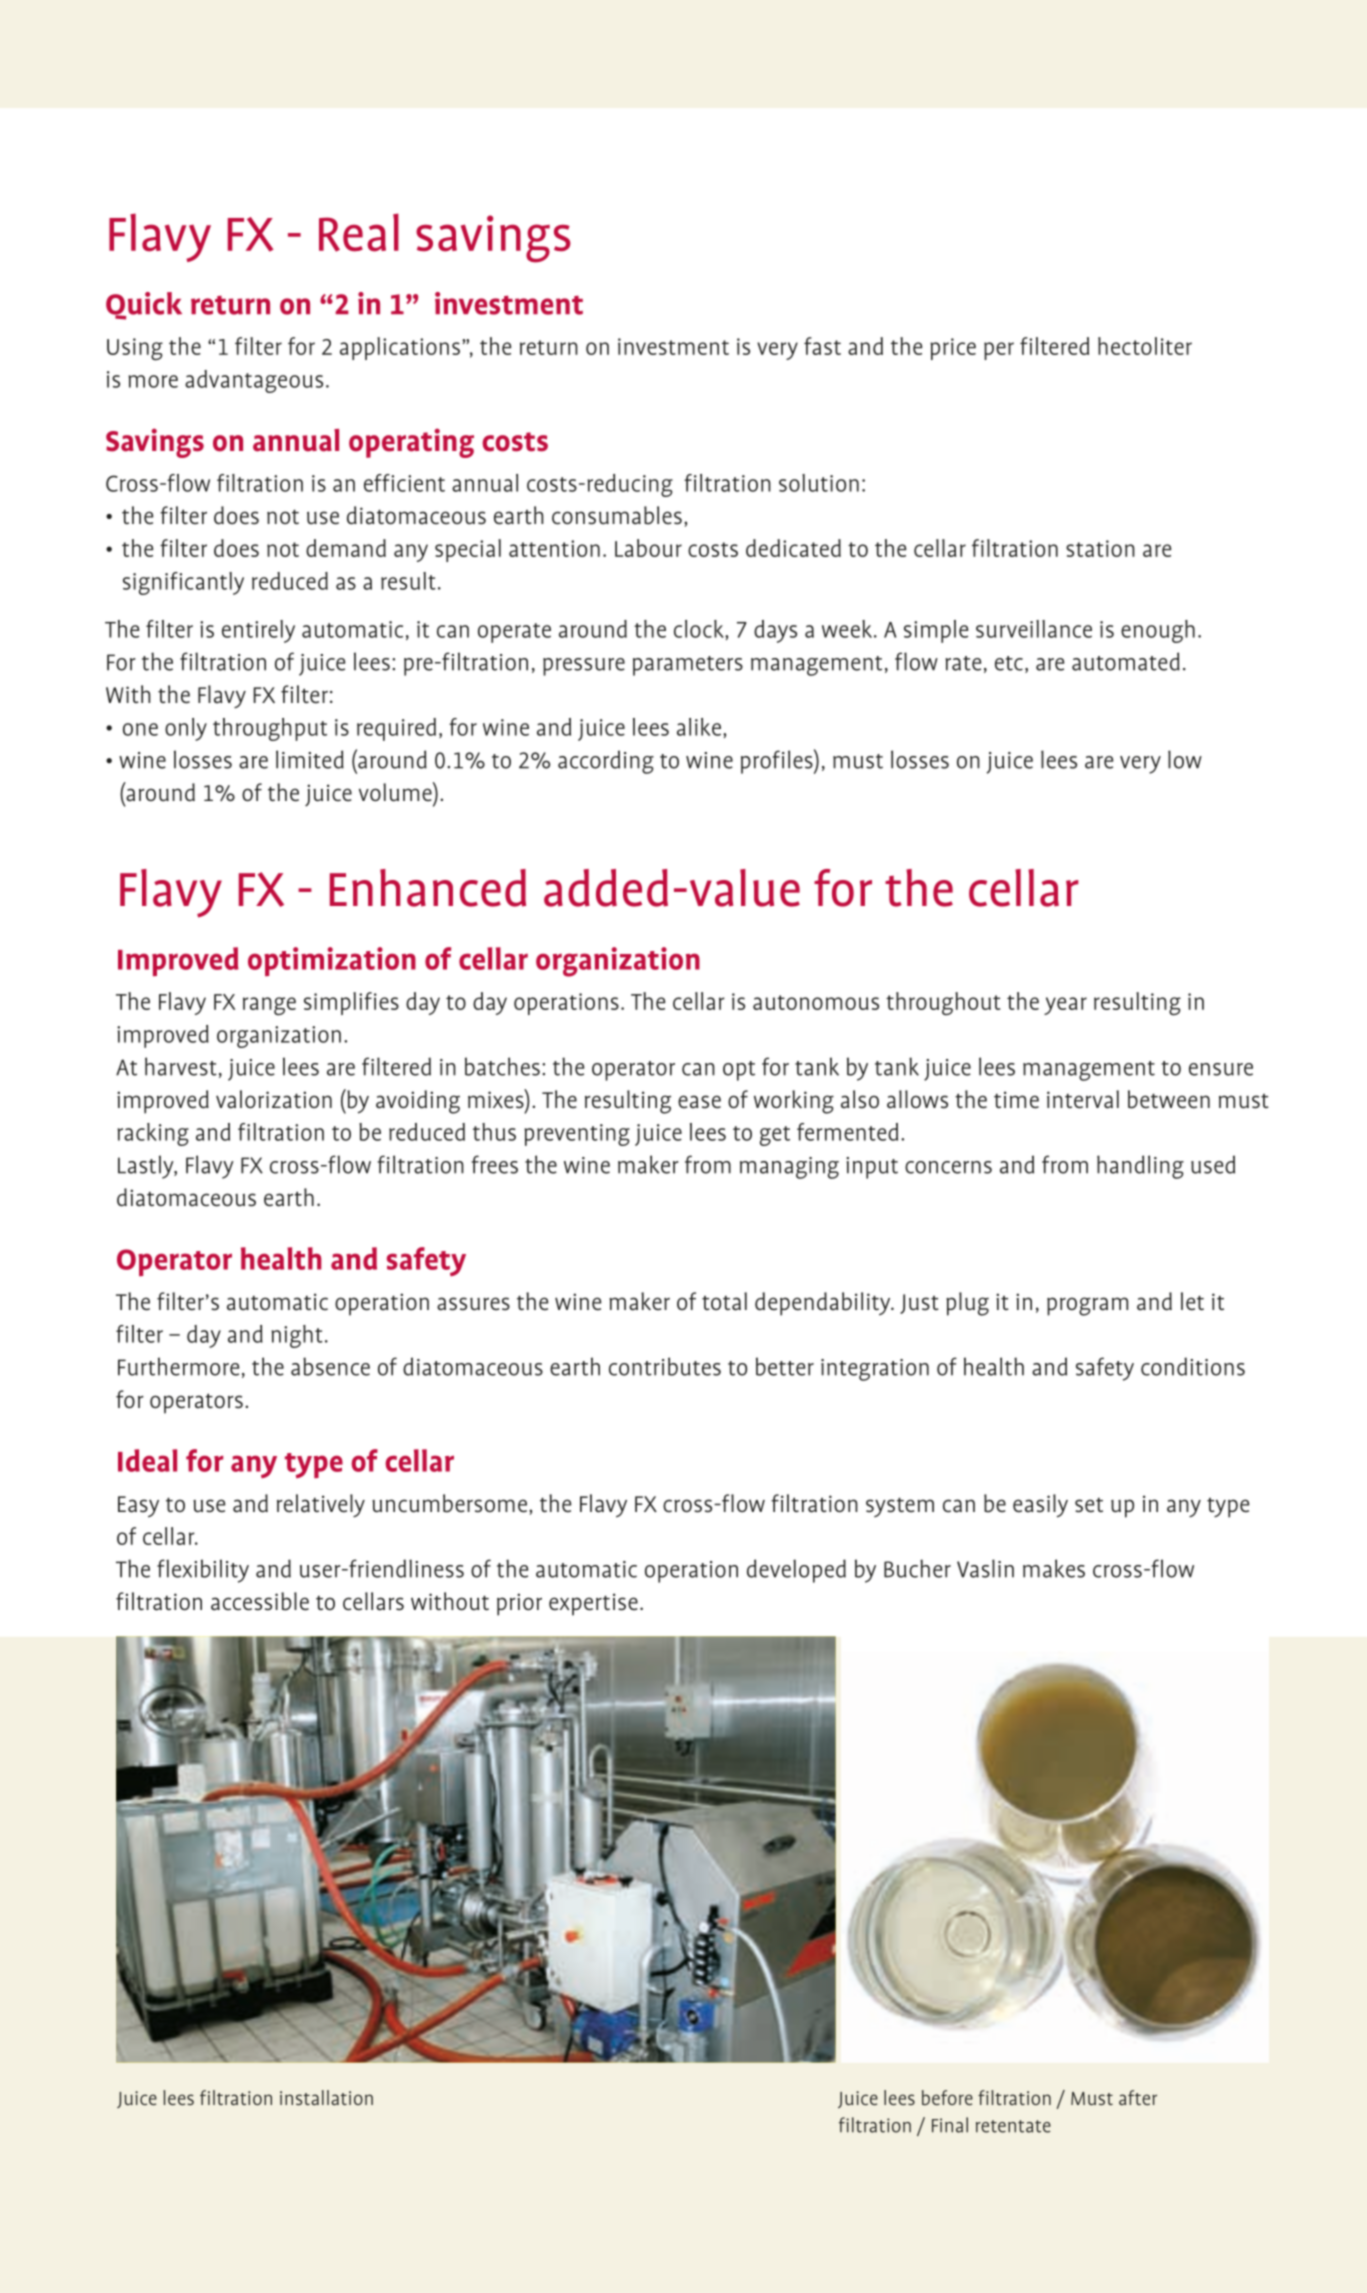 The height and width of the screenshot is (2293, 1367). What do you see at coordinates (593, 1604) in the screenshot?
I see `expertise` at bounding box center [593, 1604].
